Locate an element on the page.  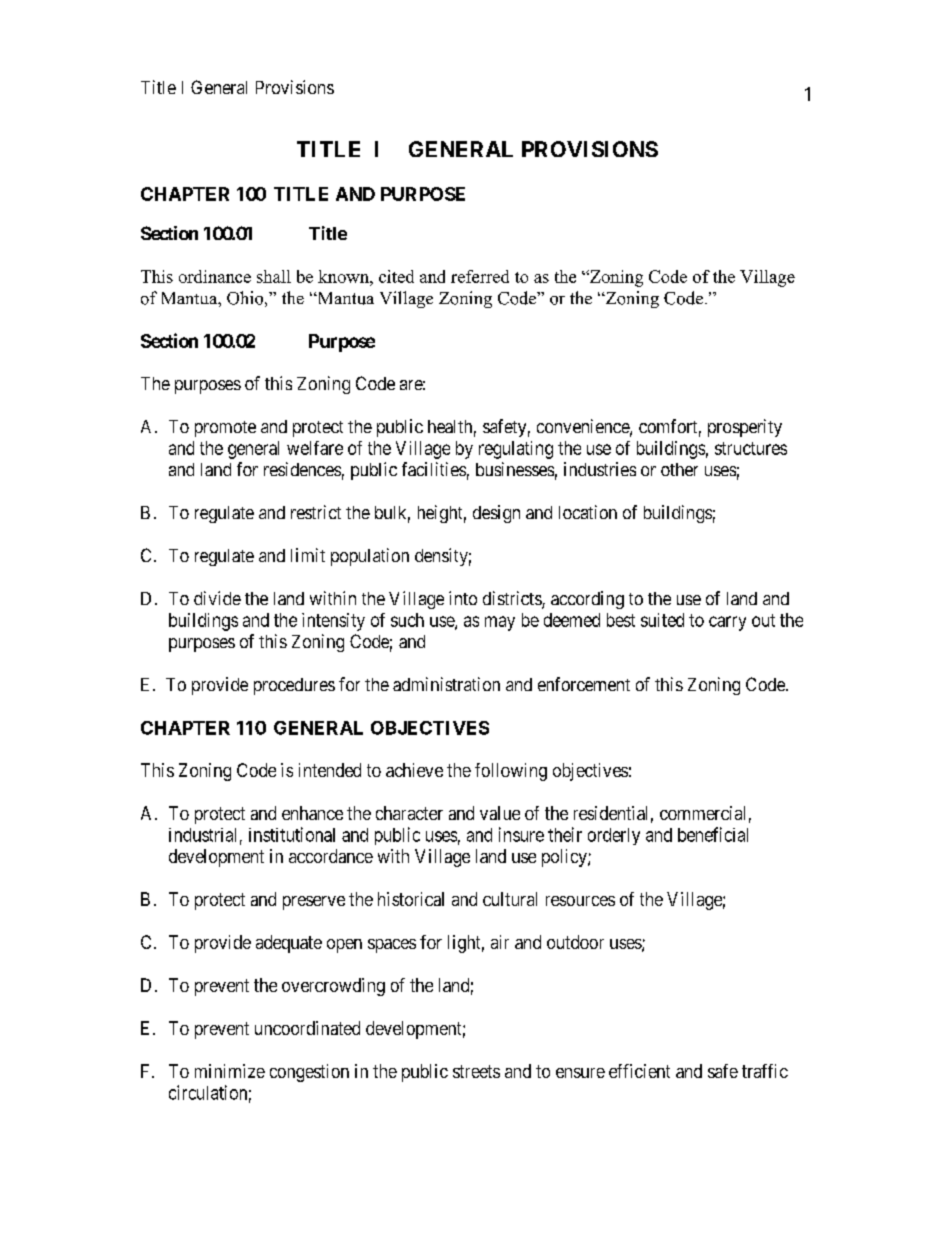
streets is located at coordinates (476, 1071).
